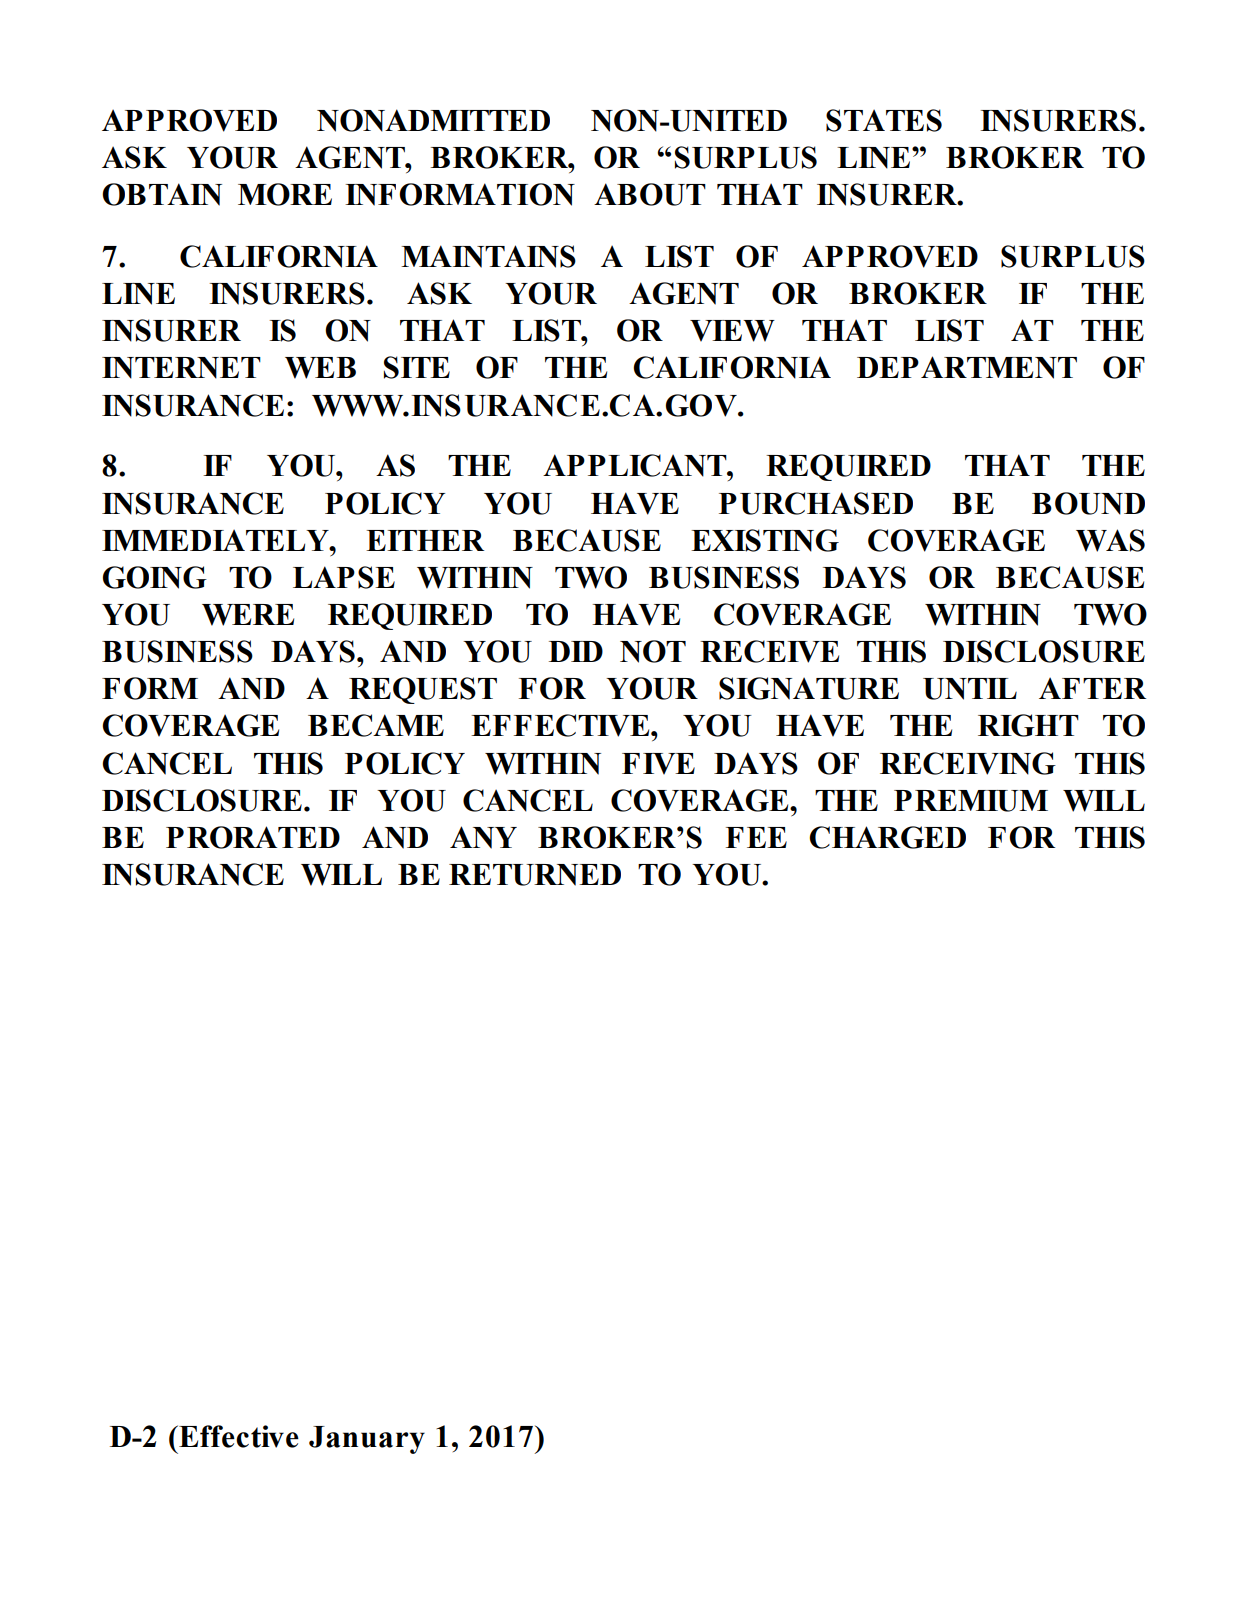 This screenshot has height=1604, width=1240. What do you see at coordinates (535, 875) in the screenshot?
I see `RETURNED` at bounding box center [535, 875].
